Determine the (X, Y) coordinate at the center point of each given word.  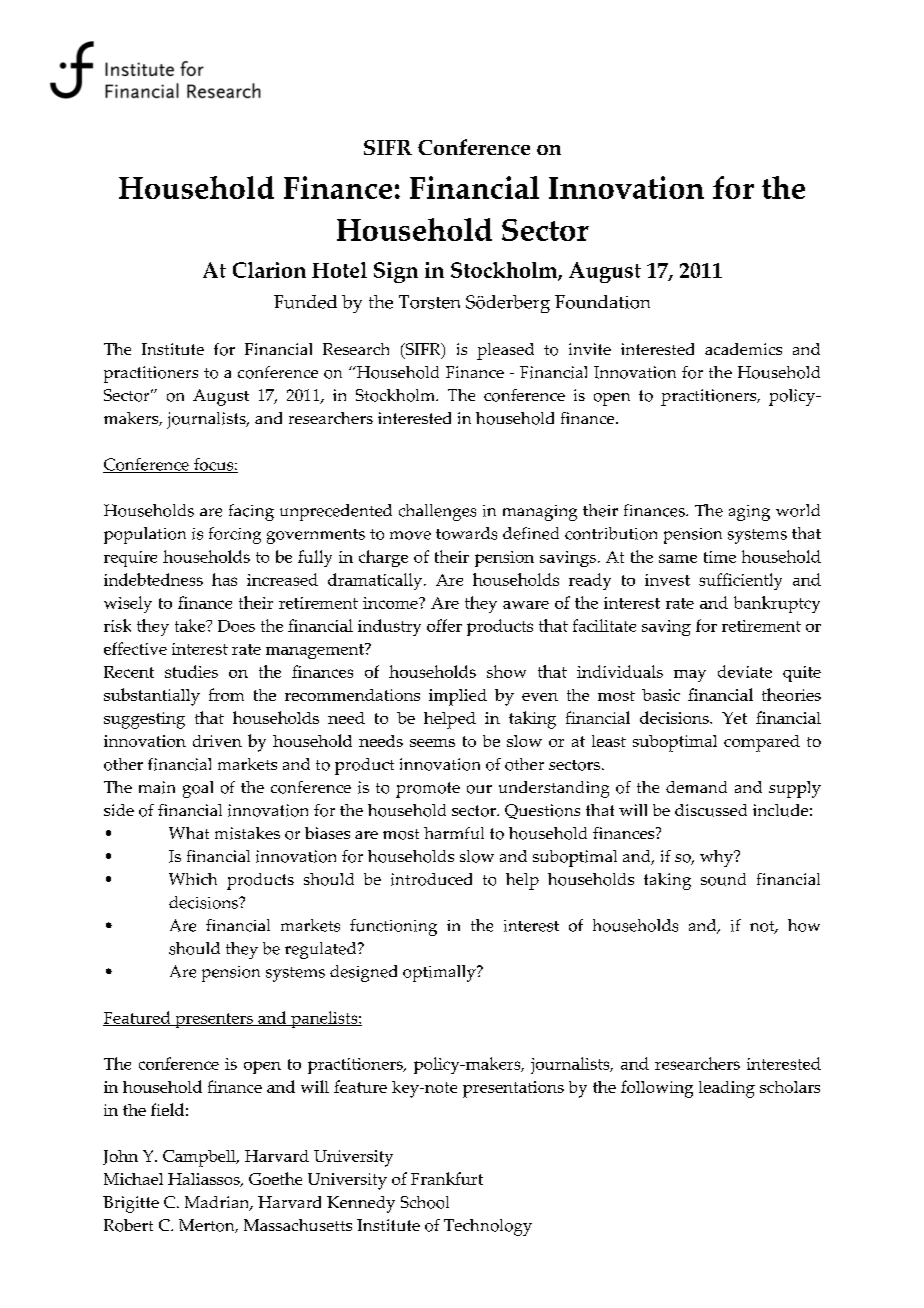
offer (444, 625)
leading (727, 1089)
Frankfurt (447, 1178)
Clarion (269, 270)
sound (723, 879)
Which (193, 879)
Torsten (429, 302)
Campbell (200, 1158)
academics (743, 349)
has (224, 579)
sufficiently (740, 581)
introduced (431, 879)
